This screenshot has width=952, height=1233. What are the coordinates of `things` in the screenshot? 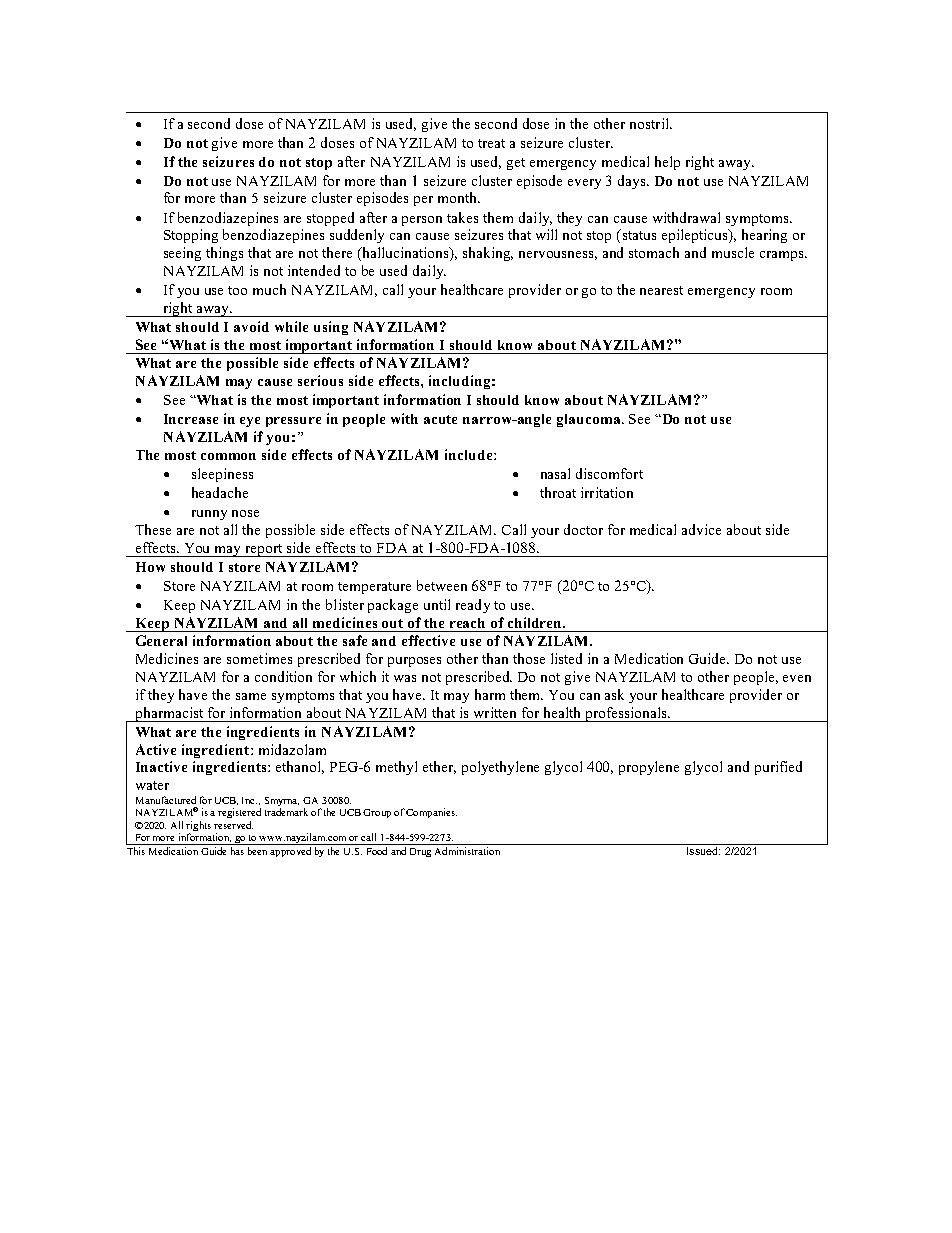 It's located at (224, 254).
